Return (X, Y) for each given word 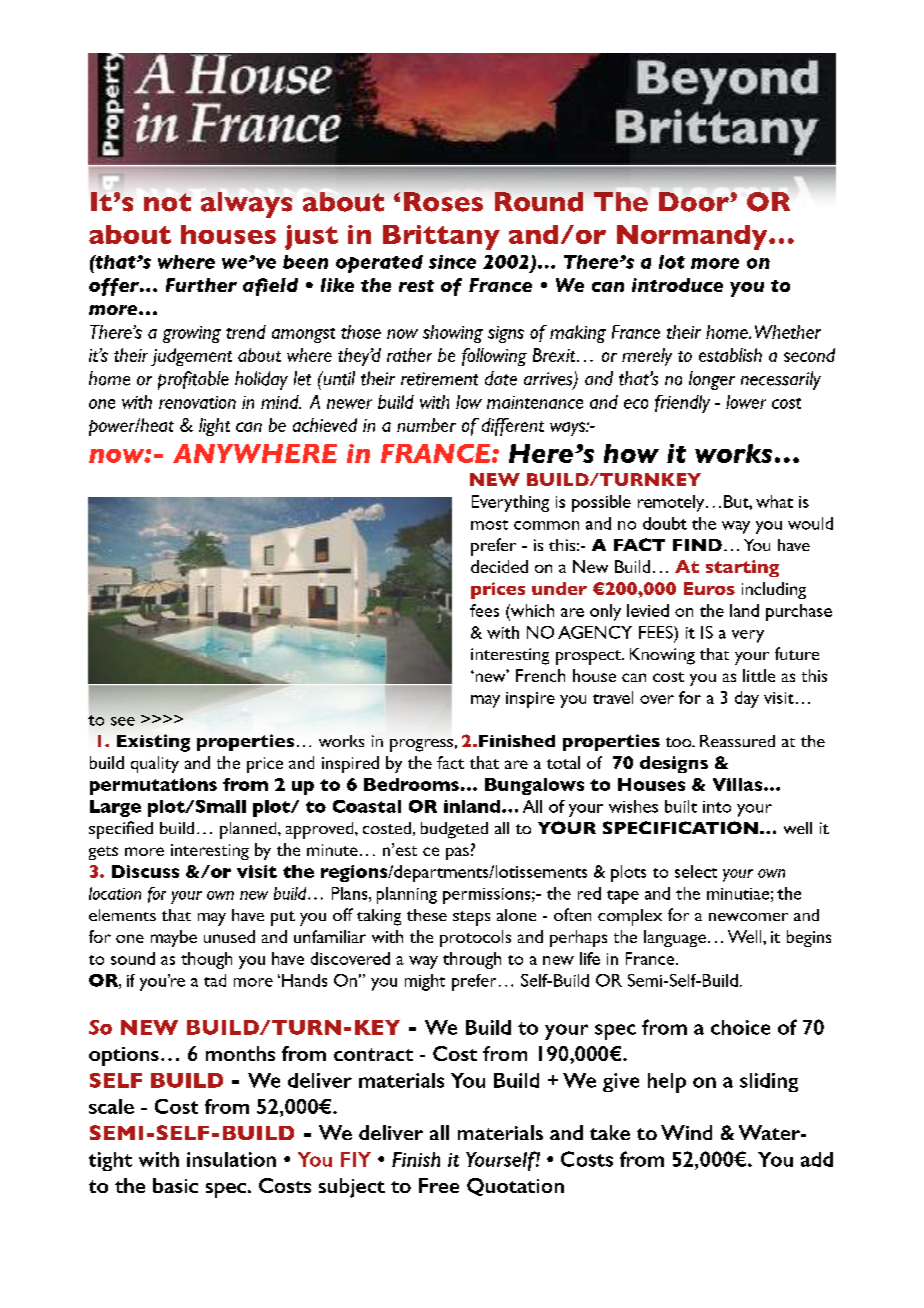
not (167, 202)
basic (175, 1185)
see (123, 721)
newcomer (748, 917)
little (759, 675)
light (214, 427)
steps (471, 918)
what (774, 501)
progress (421, 745)
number (426, 425)
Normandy (693, 237)
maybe (174, 938)
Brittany (441, 237)
